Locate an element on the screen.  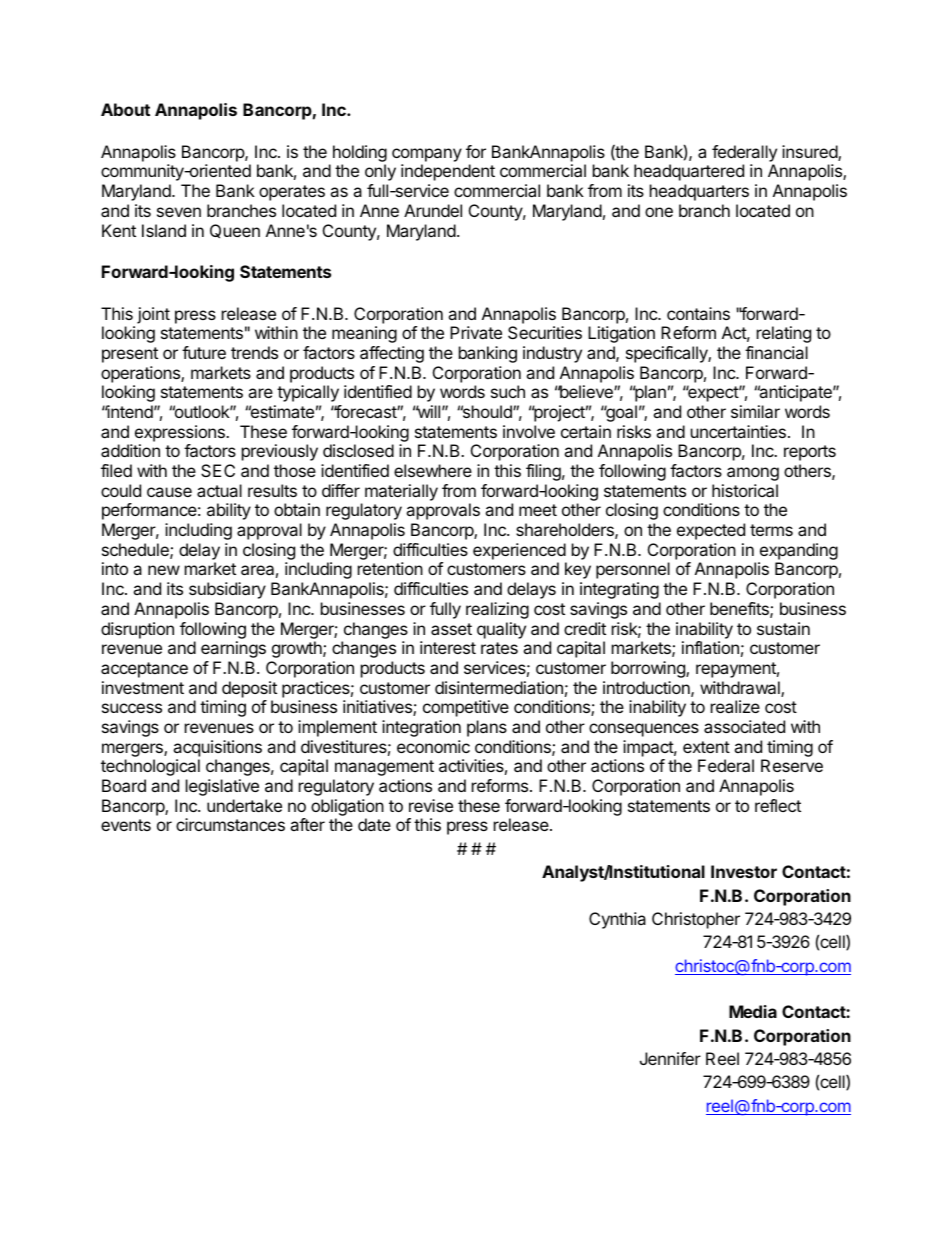
company is located at coordinates (427, 155).
